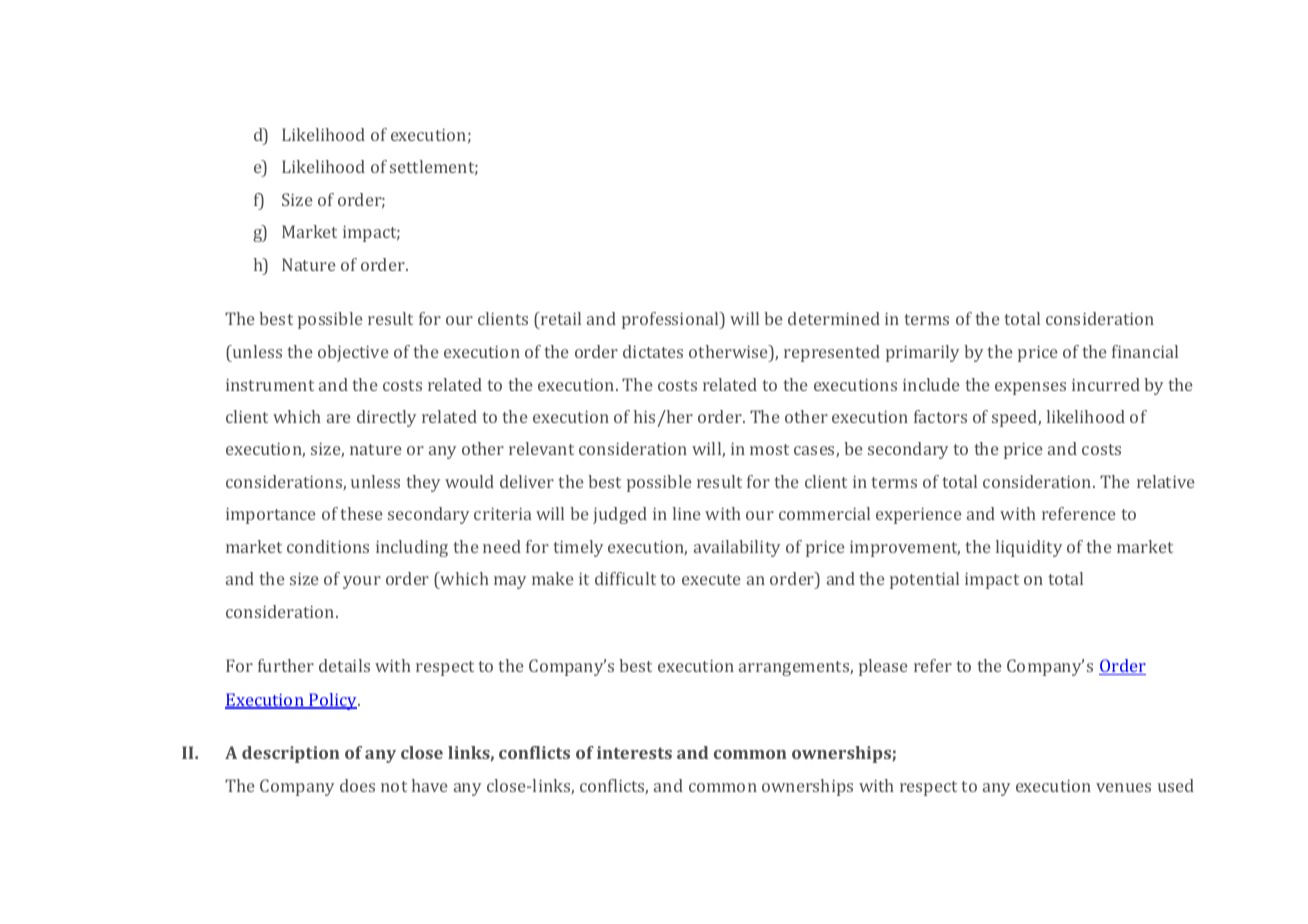  Describe the element at coordinates (883, 667) in the page. I see `please` at that location.
